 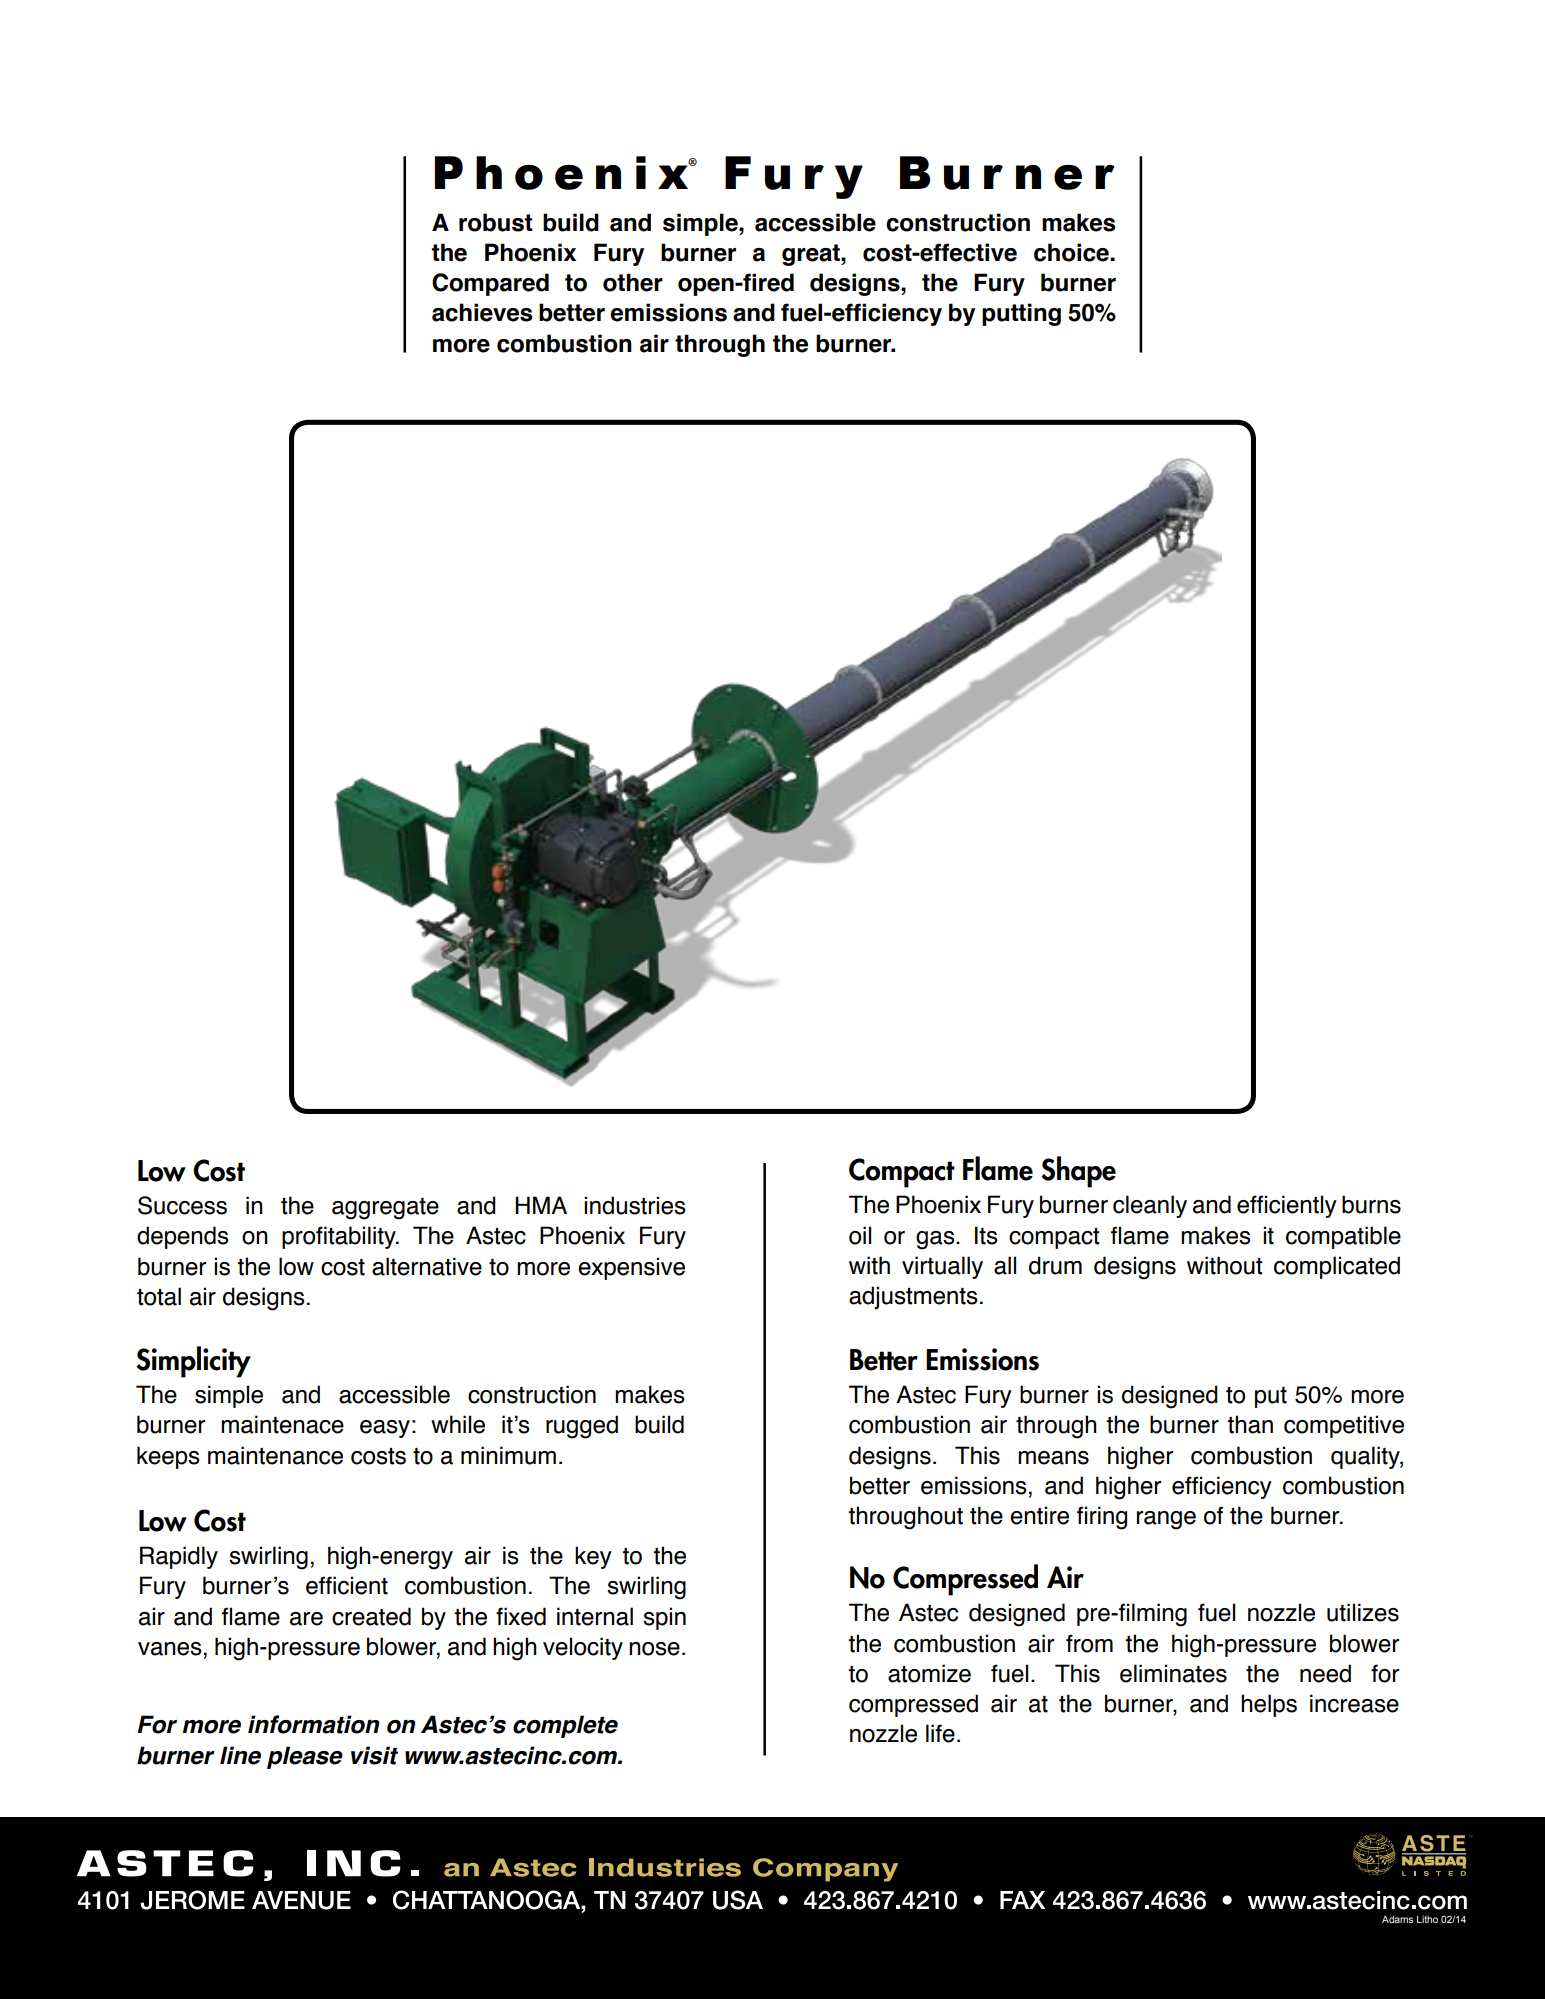 I want to click on rugged, so click(x=582, y=1427).
